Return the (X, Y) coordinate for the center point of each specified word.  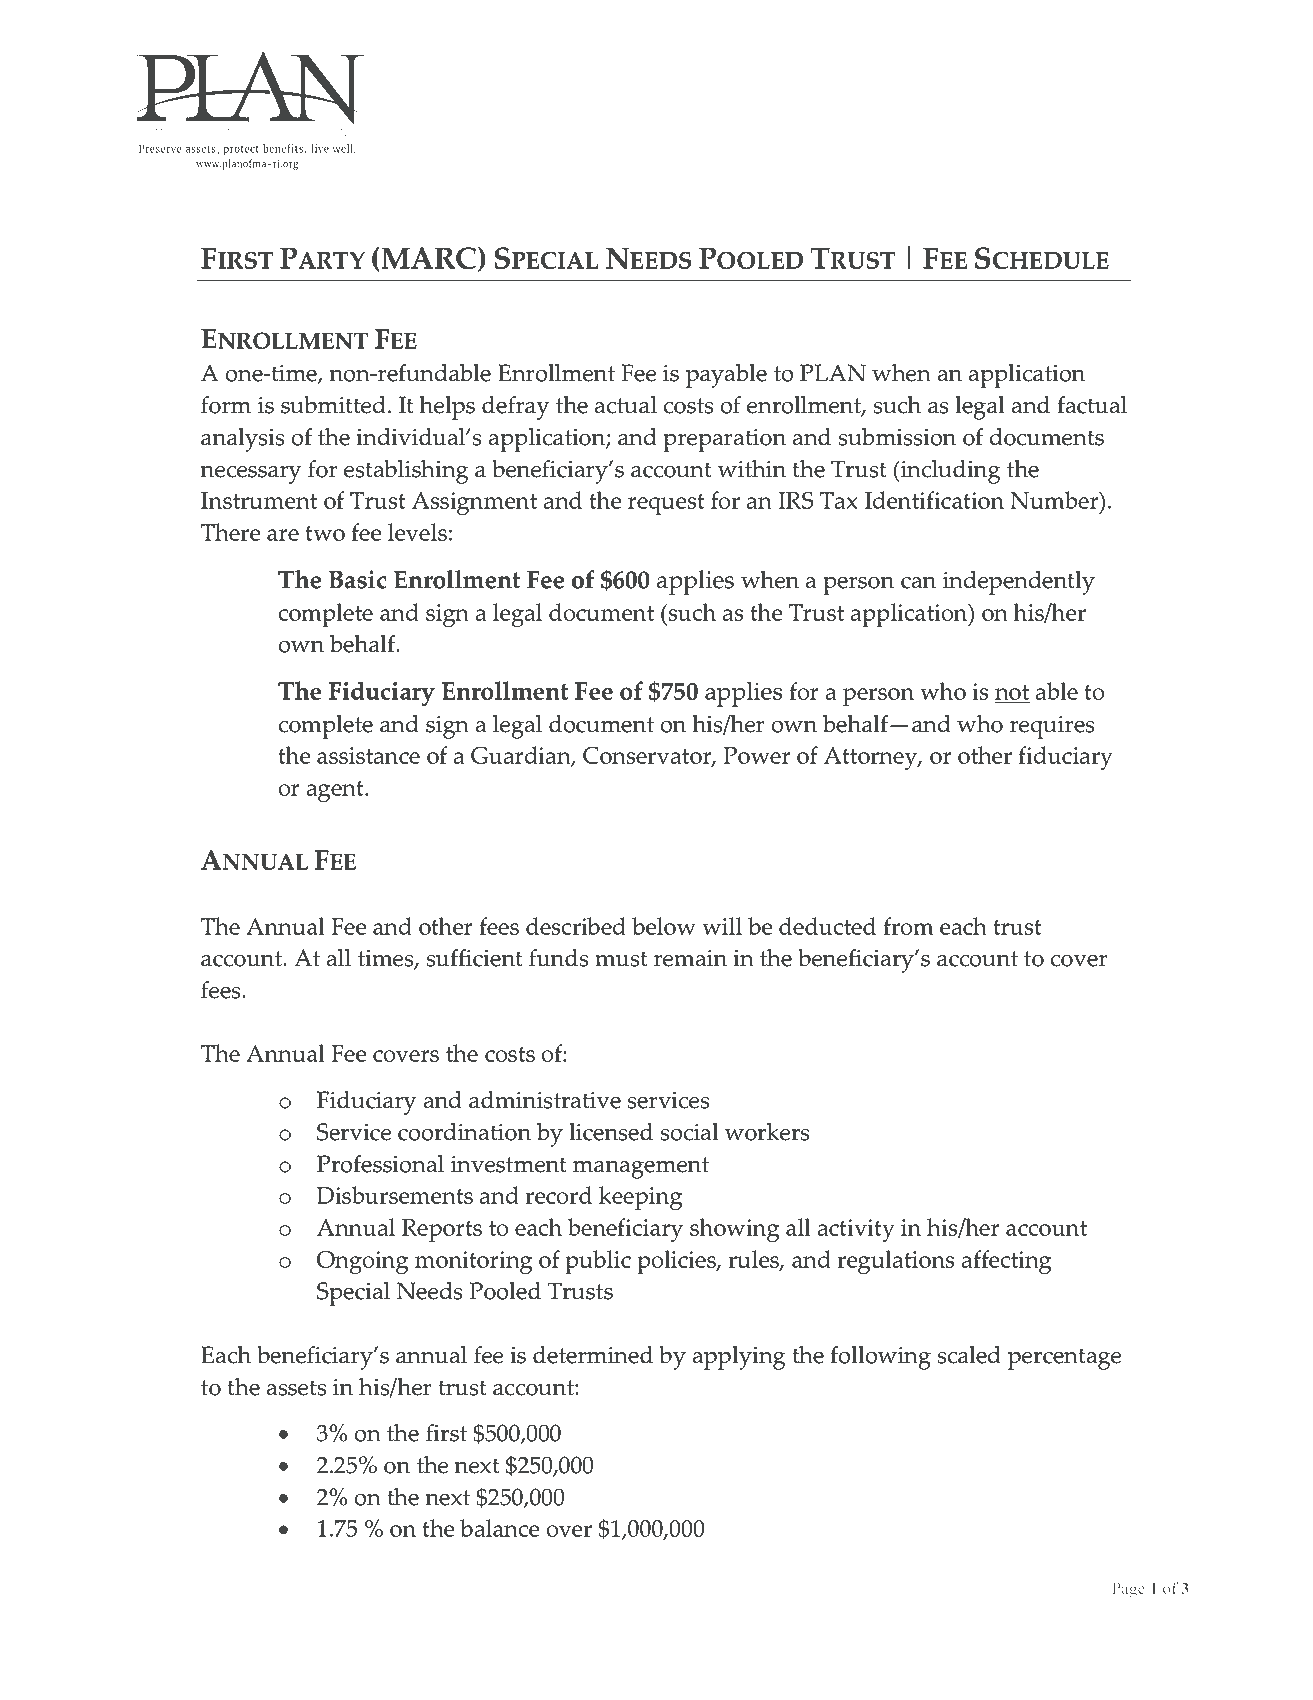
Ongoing (362, 1262)
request (666, 505)
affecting (1006, 1262)
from (908, 926)
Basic (357, 579)
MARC (429, 259)
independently (1019, 583)
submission (897, 437)
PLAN (833, 373)
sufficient (475, 958)
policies (677, 1262)
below (664, 926)
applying (739, 1358)
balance (499, 1528)
